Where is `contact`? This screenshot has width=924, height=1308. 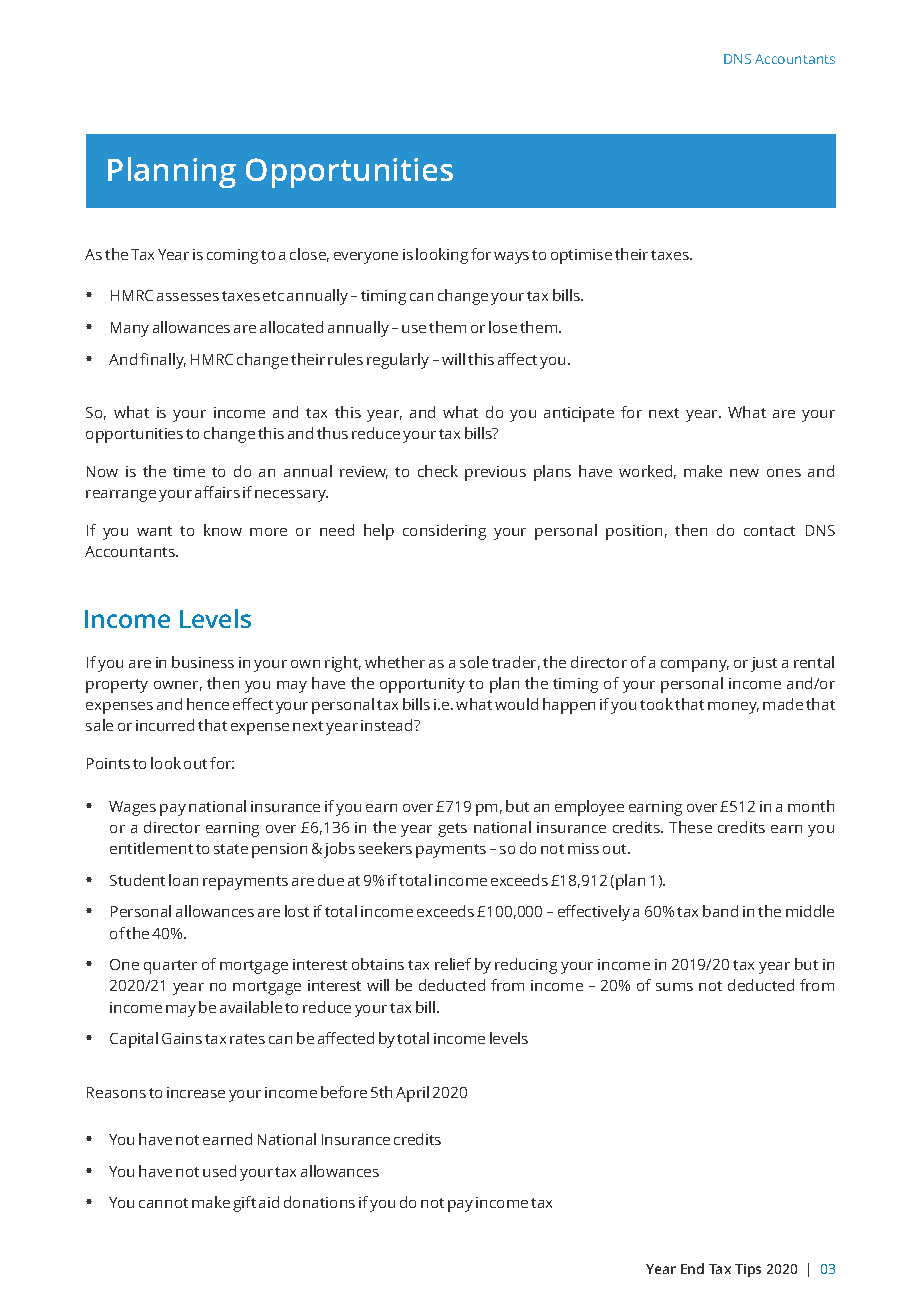
contact is located at coordinates (769, 531).
